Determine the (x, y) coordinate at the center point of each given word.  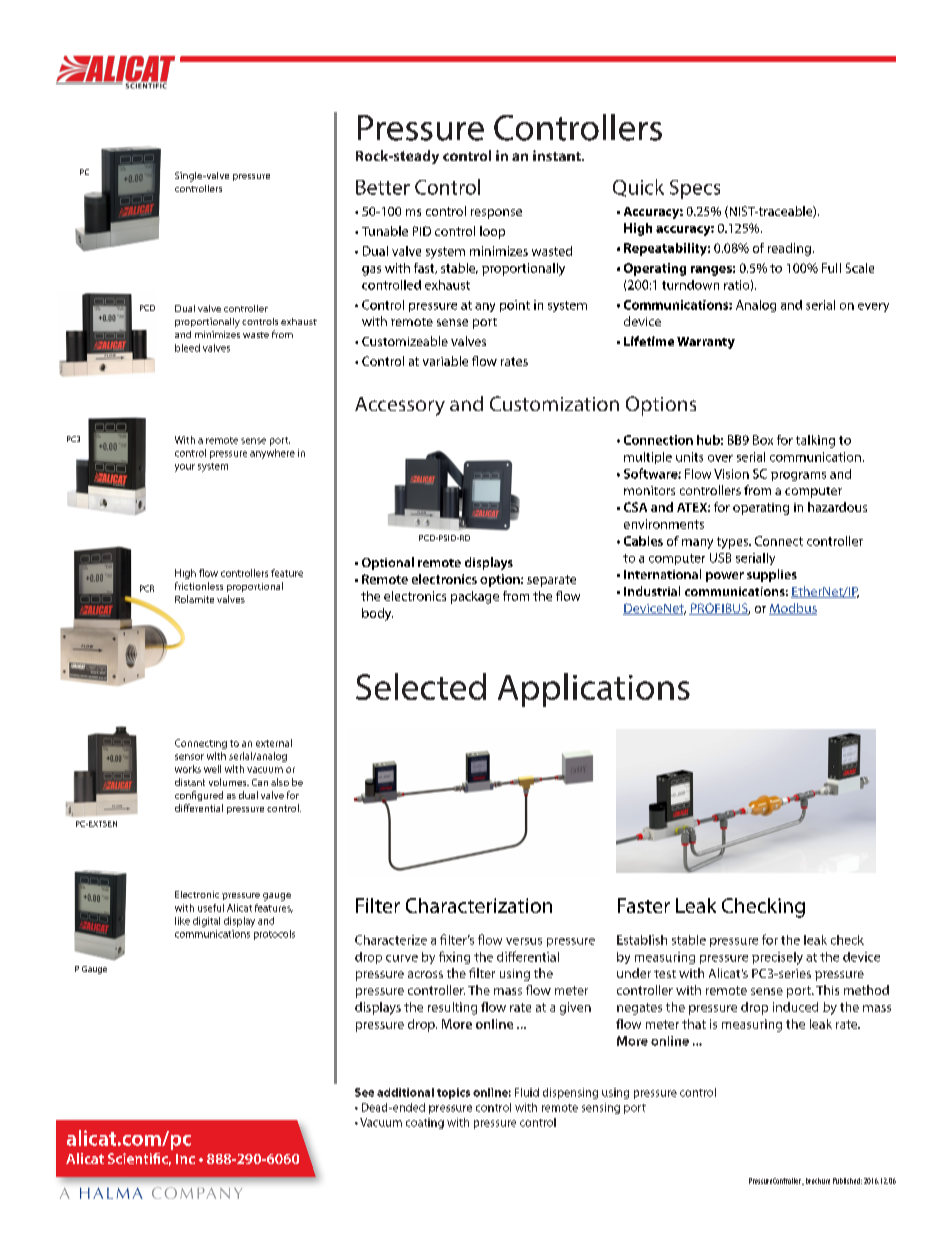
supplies (772, 575)
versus (524, 941)
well (212, 769)
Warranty (706, 343)
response (496, 214)
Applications (594, 690)
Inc (185, 1159)
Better (383, 187)
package (475, 597)
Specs (695, 189)
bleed (187, 348)
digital (206, 922)
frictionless (199, 586)
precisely (777, 958)
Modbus (793, 609)
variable (445, 361)
